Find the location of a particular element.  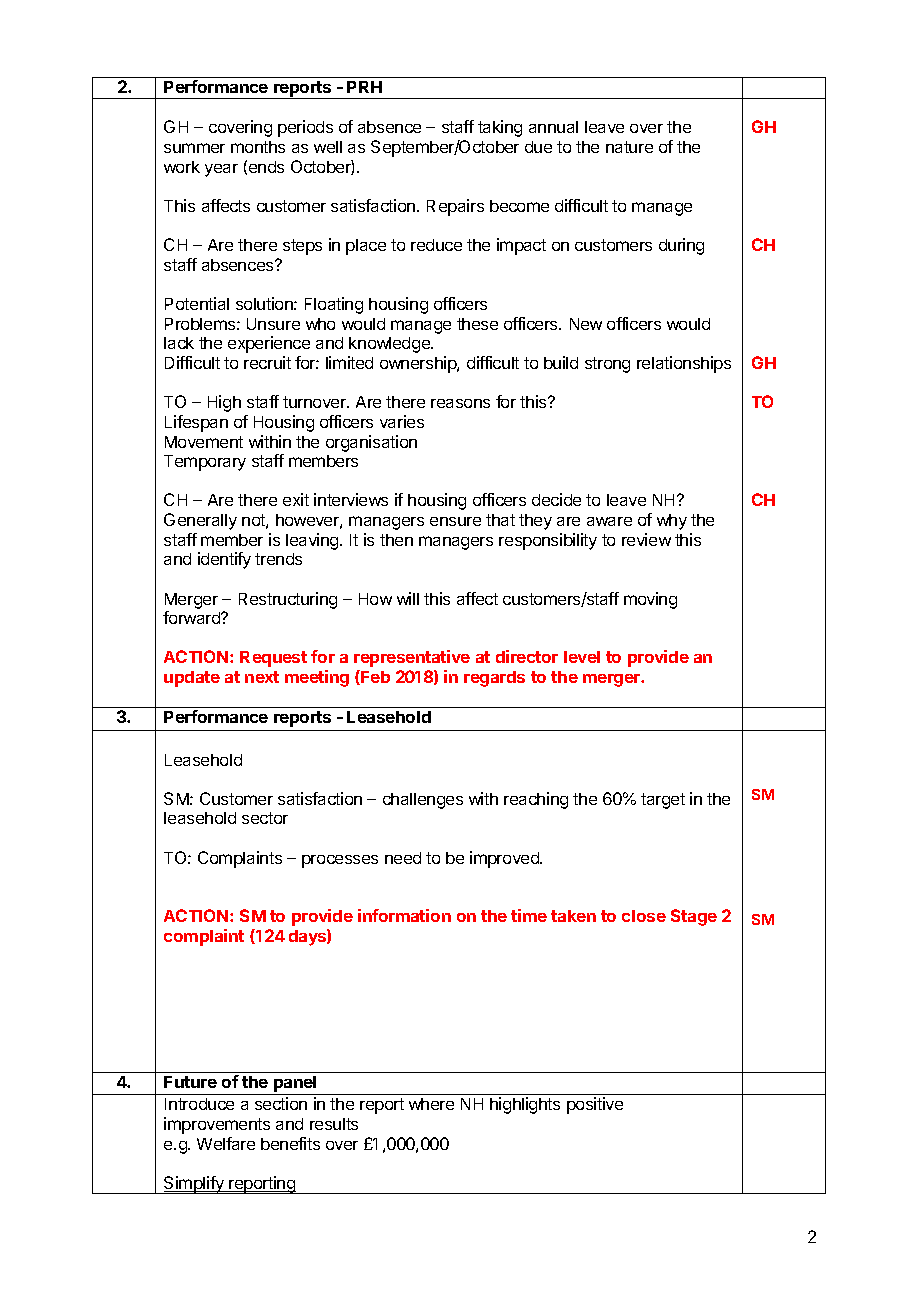

Welfare is located at coordinates (226, 1143).
